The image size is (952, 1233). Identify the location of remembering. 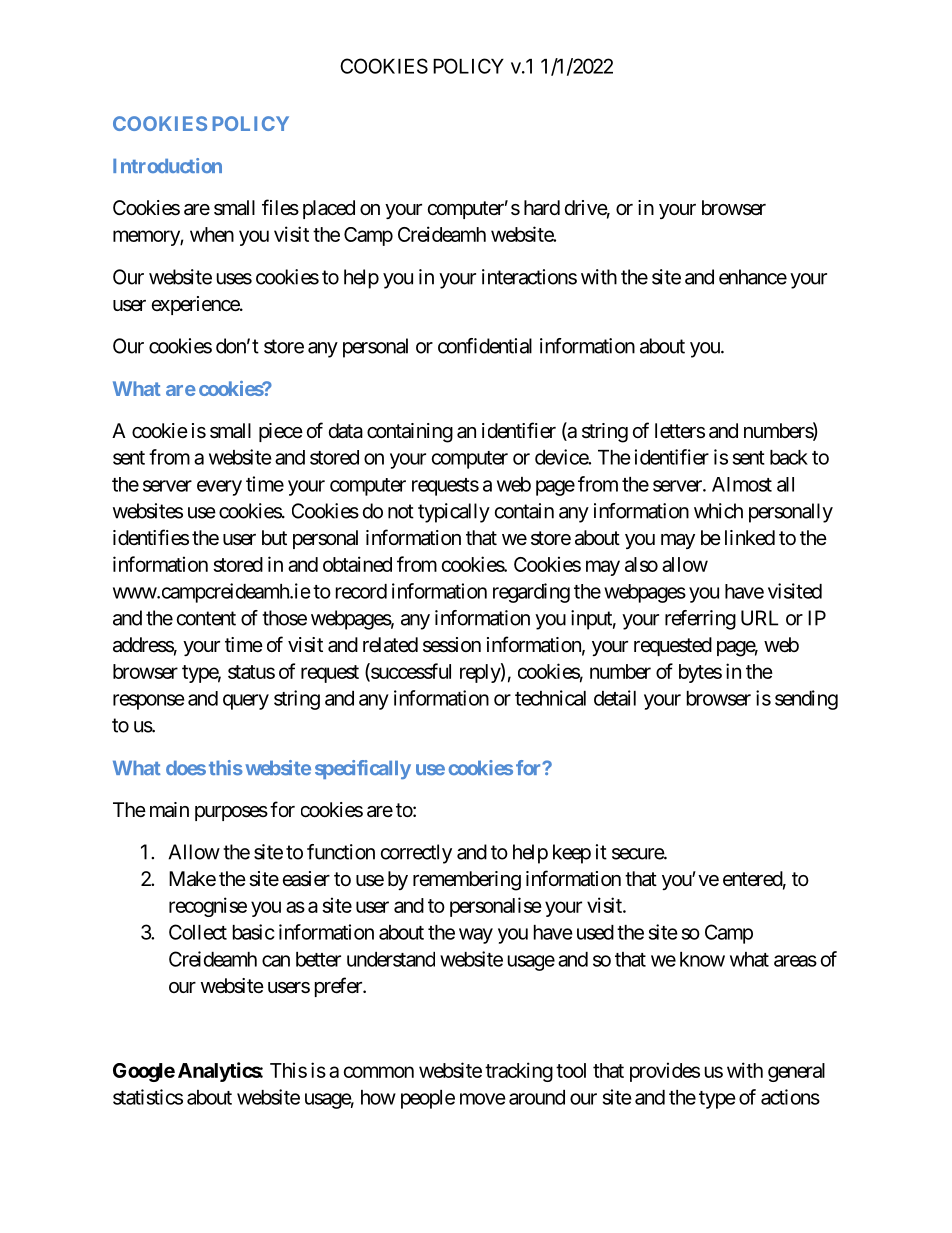
(467, 881).
